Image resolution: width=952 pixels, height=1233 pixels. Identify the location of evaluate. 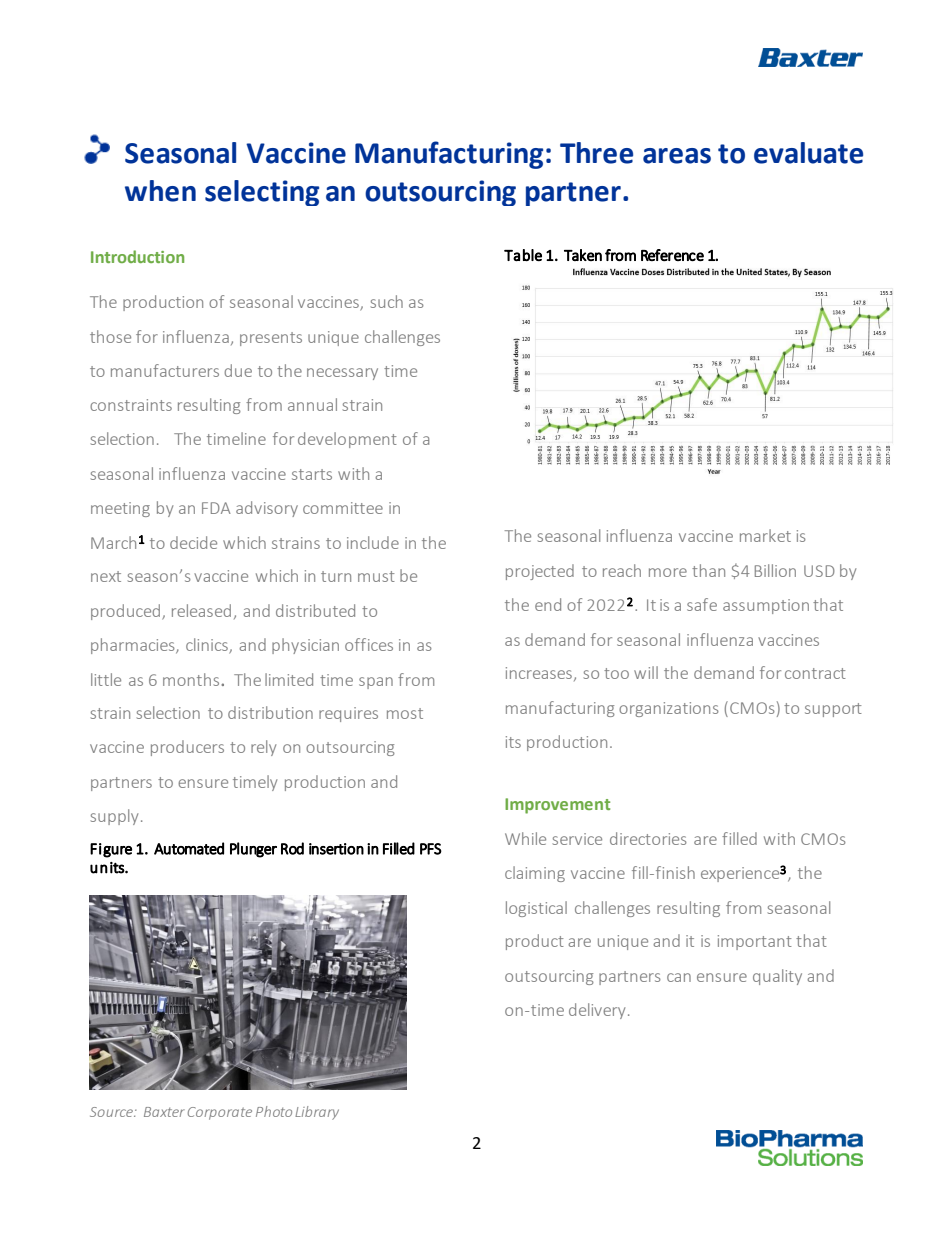
(808, 153).
